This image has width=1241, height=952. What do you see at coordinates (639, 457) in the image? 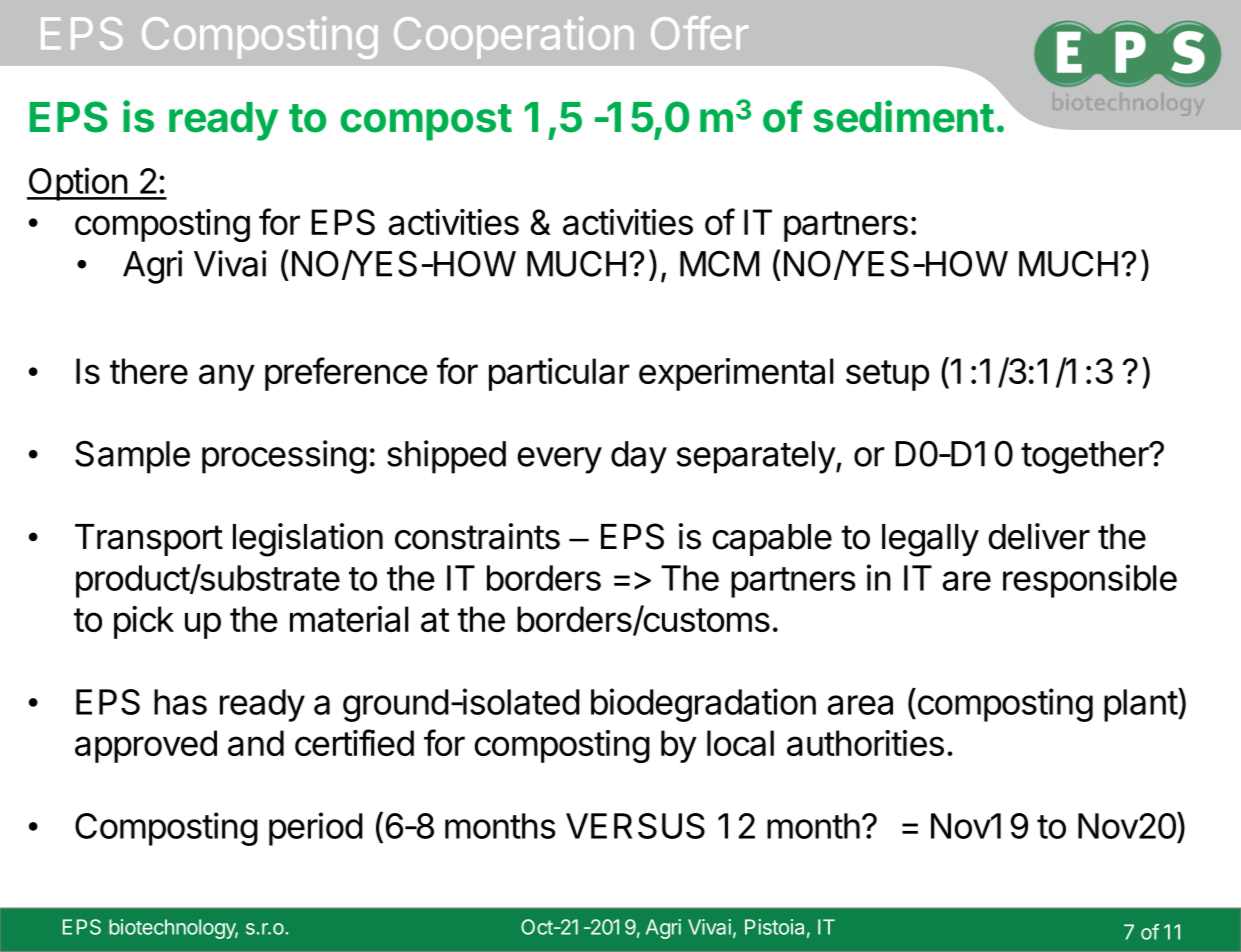
I see `day` at bounding box center [639, 457].
